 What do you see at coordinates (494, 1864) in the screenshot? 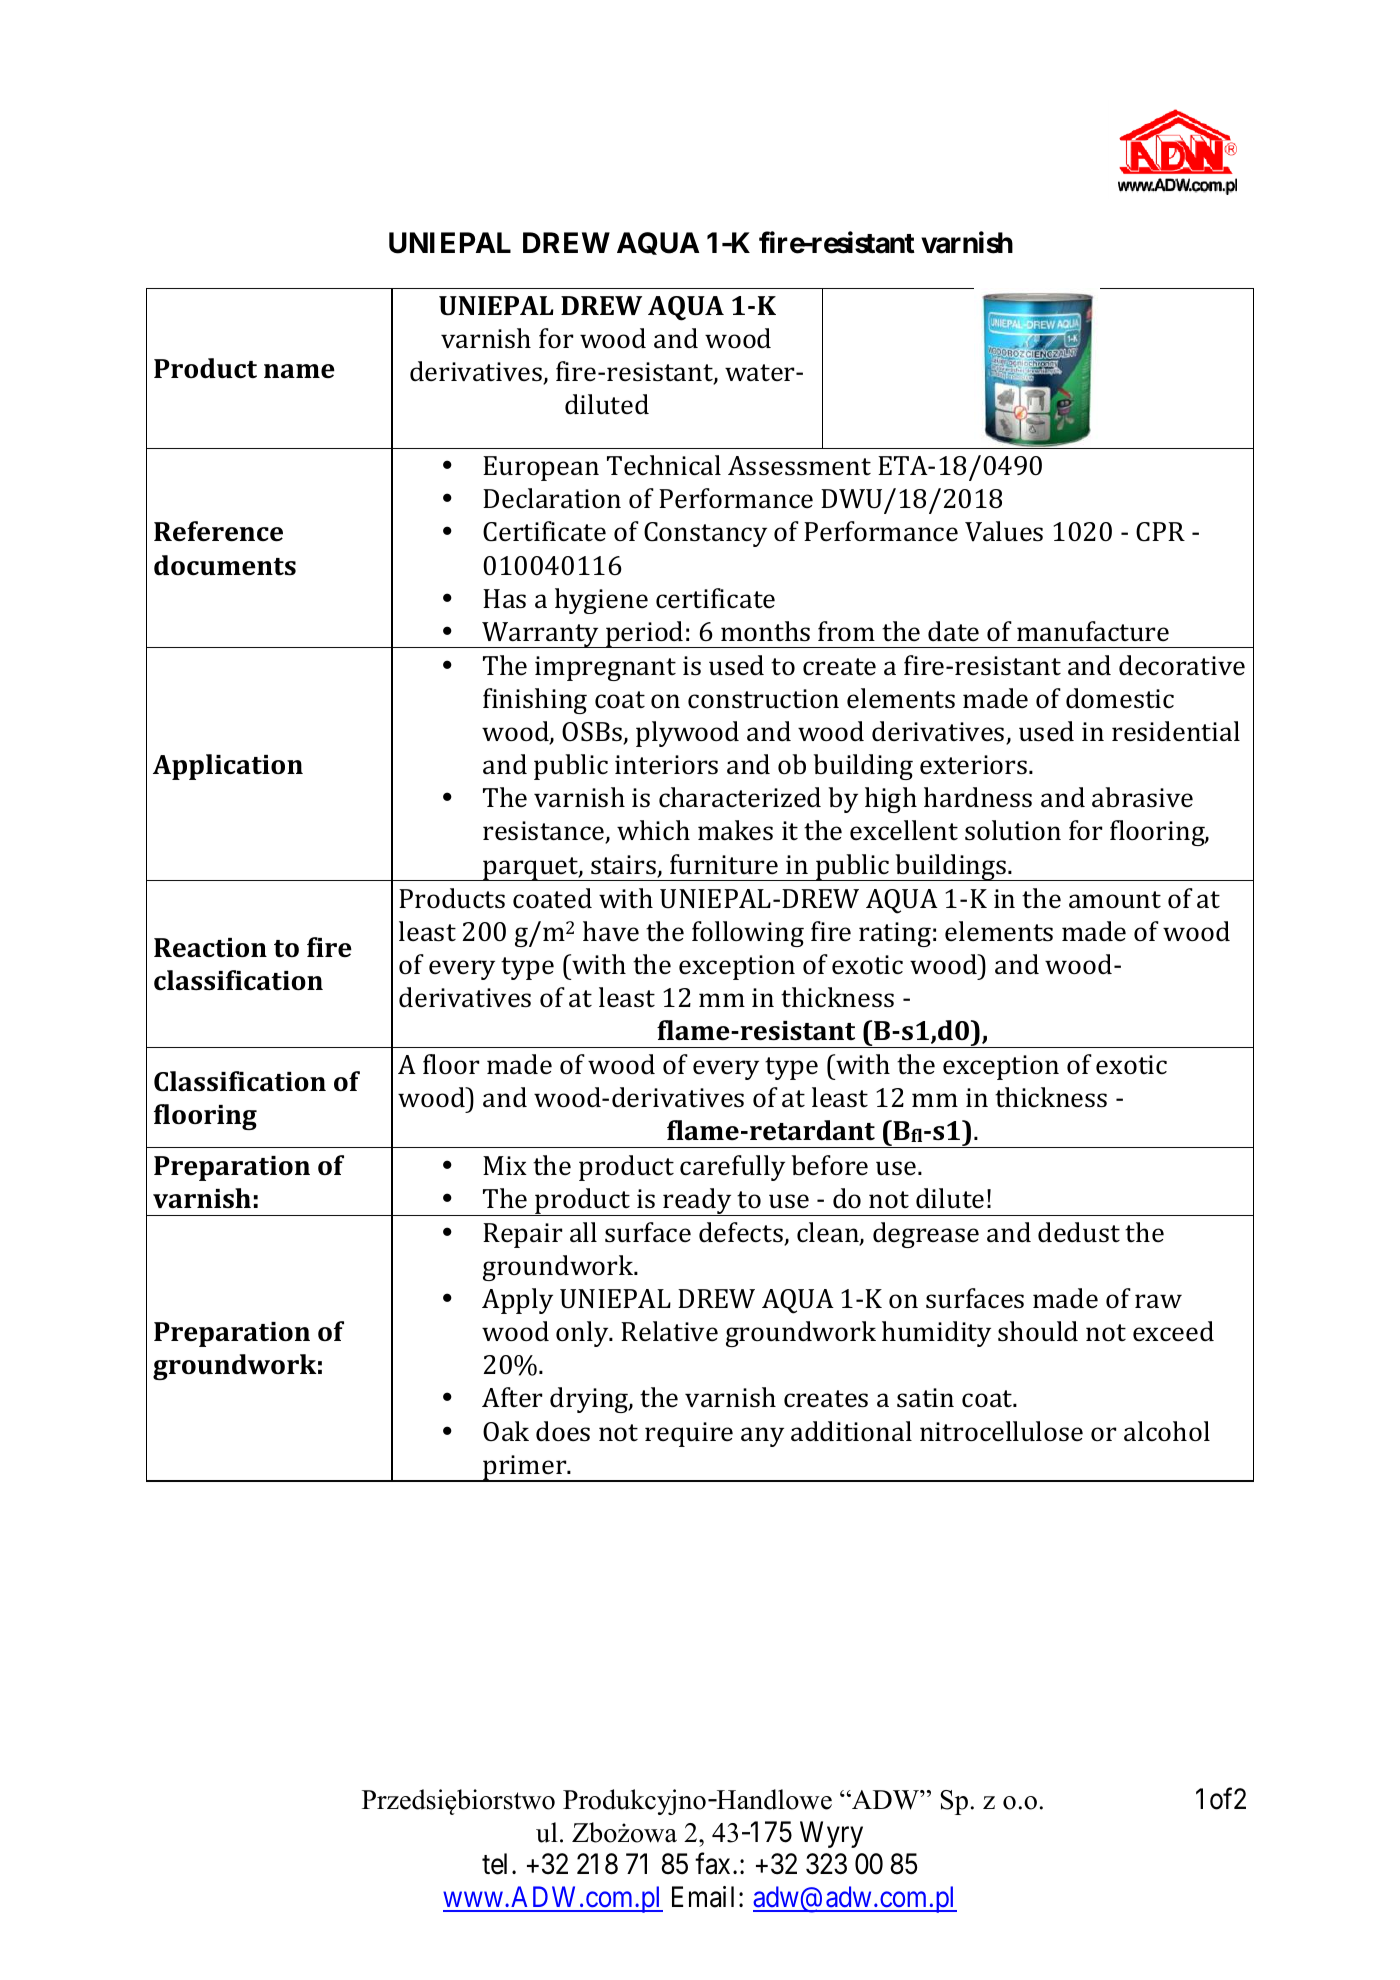
I see `tel` at bounding box center [494, 1864].
